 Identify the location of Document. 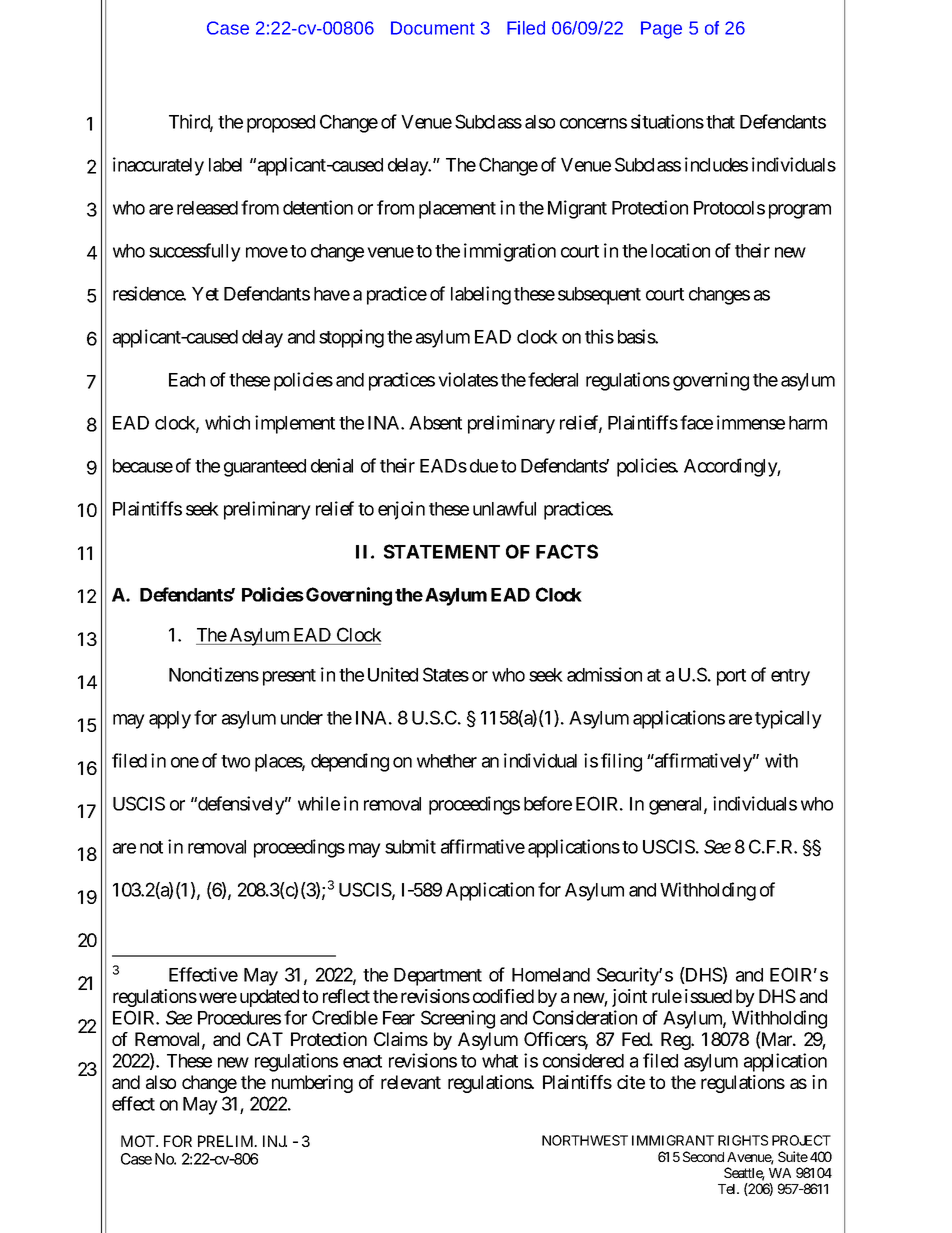
(433, 28).
